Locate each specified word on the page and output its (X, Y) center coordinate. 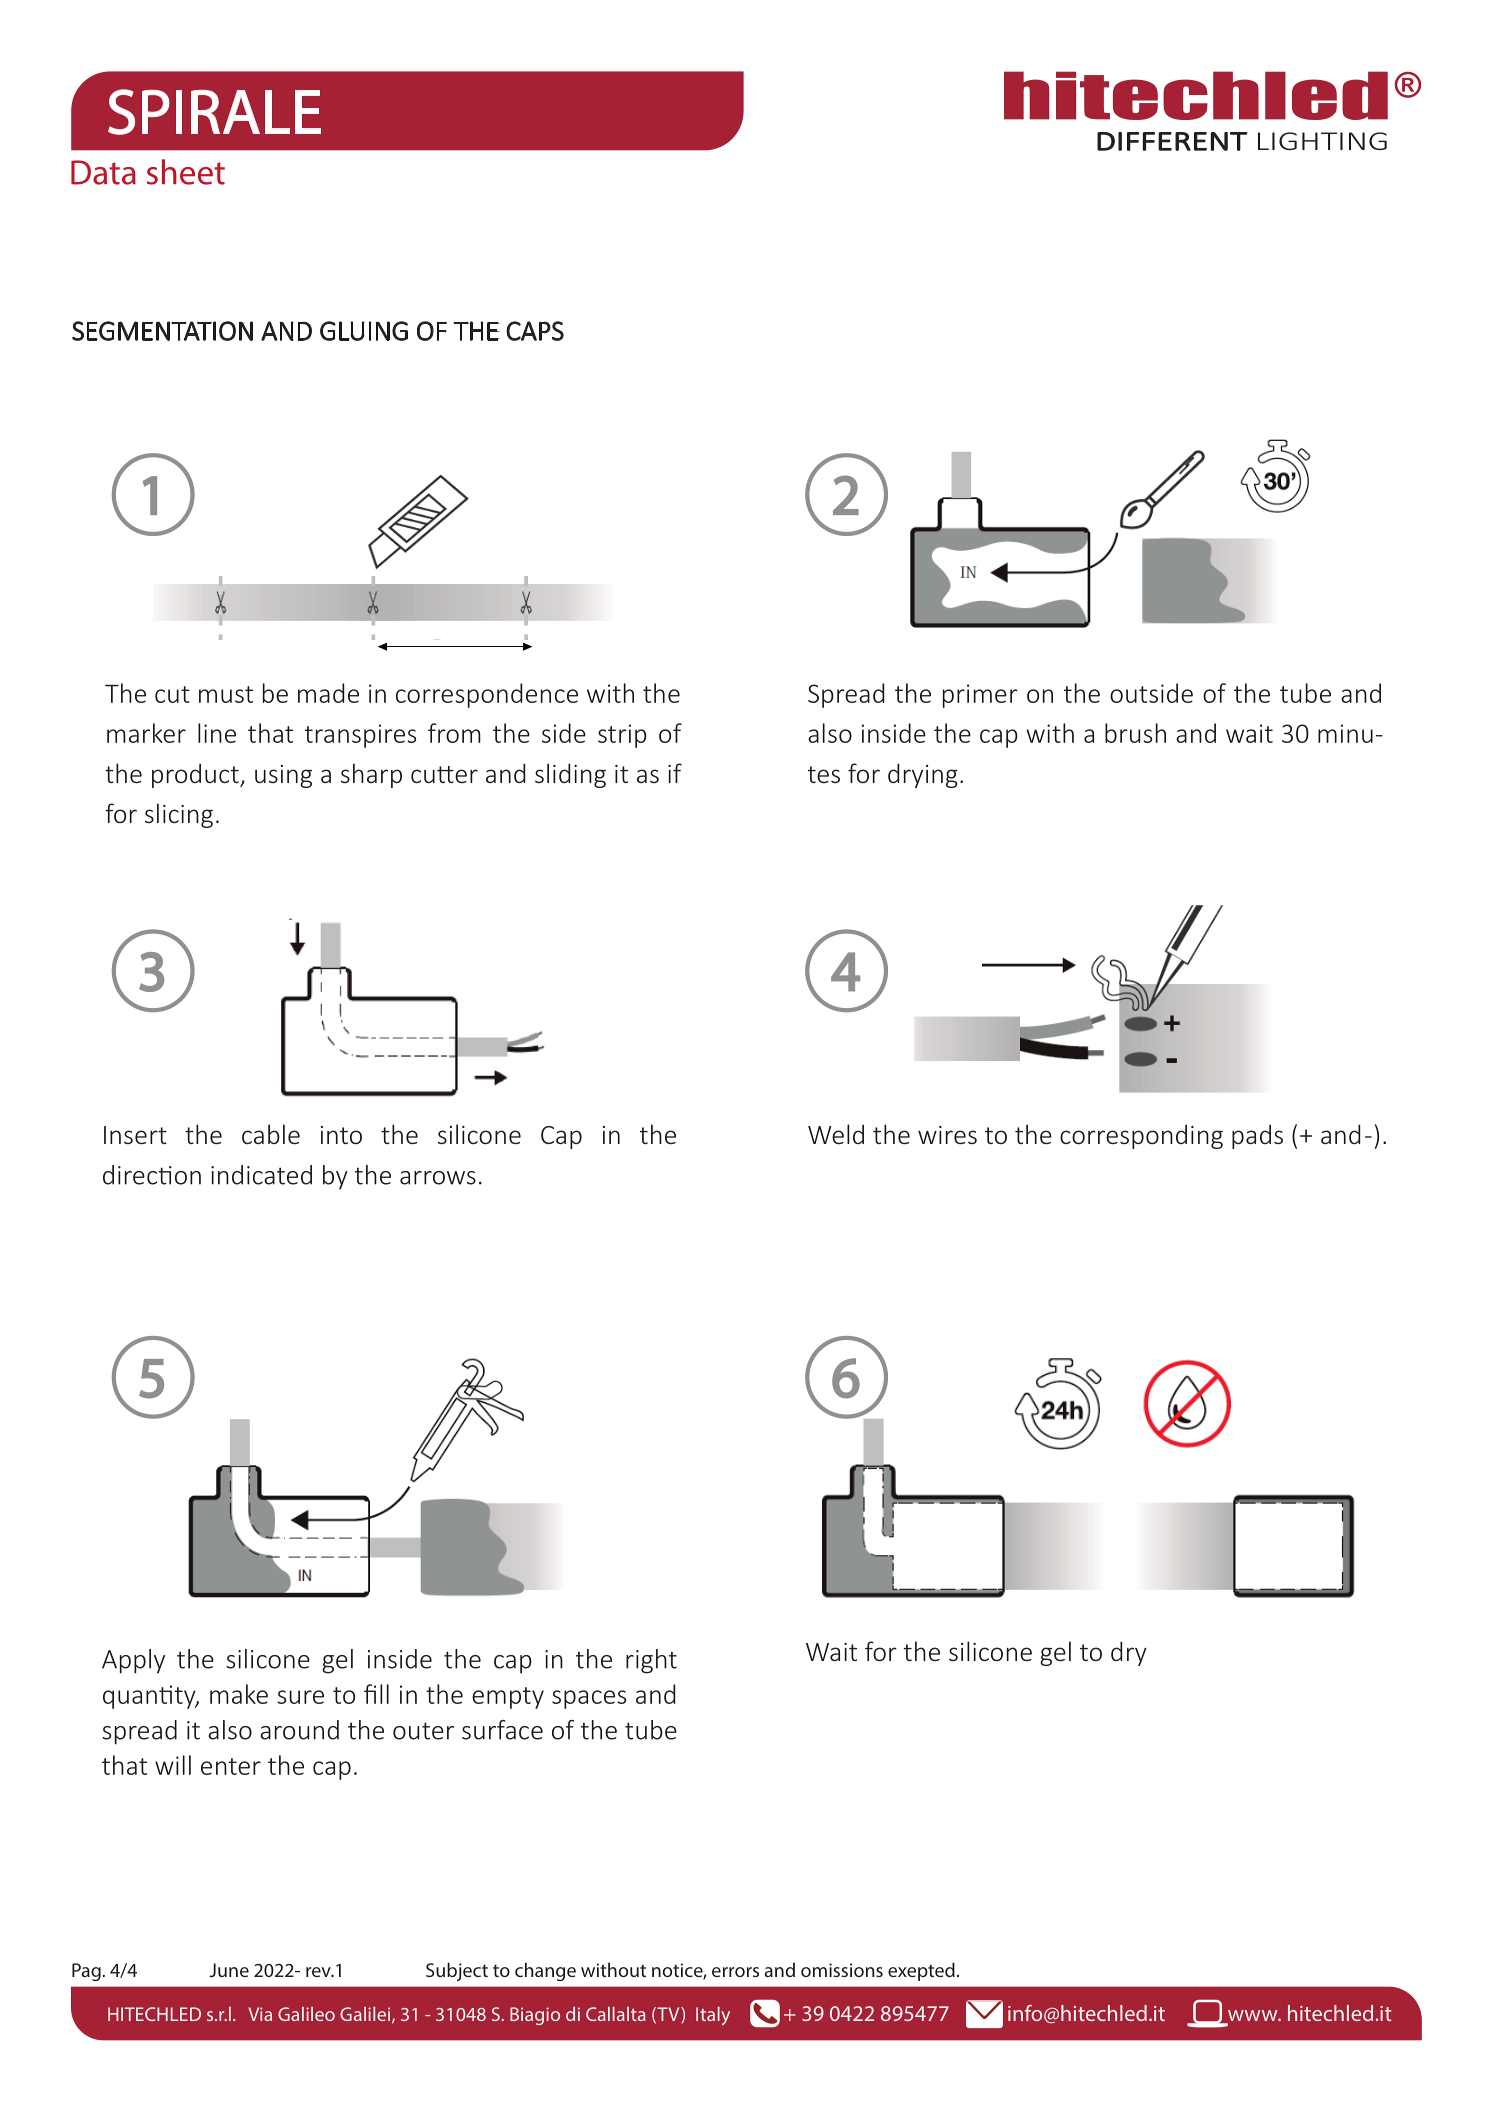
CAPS (535, 331)
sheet (186, 172)
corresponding (1141, 1137)
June (229, 1970)
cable (271, 1134)
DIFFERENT (1172, 141)
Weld (836, 1134)
